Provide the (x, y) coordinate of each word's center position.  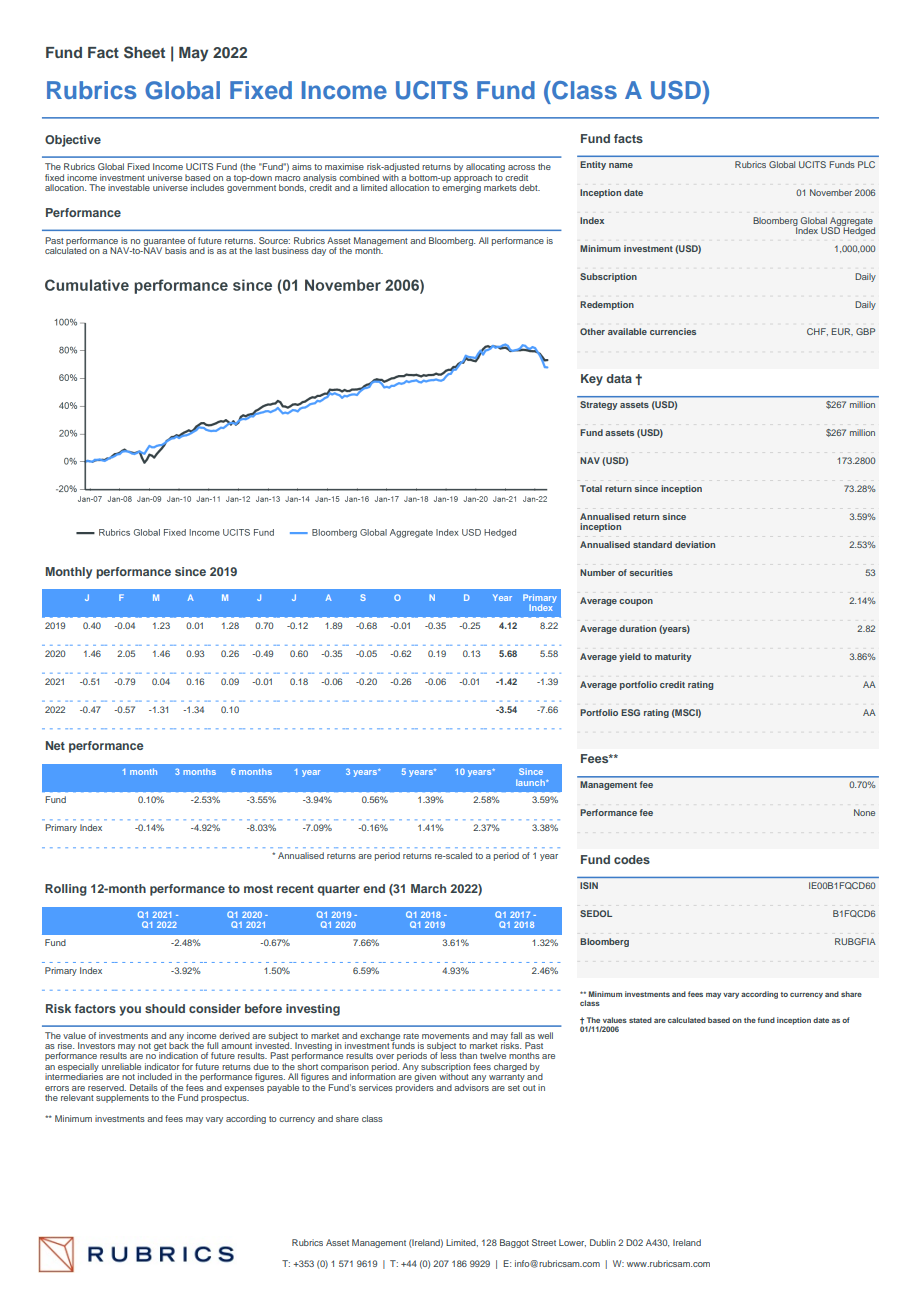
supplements (122, 1098)
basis (176, 250)
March (428, 888)
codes (632, 859)
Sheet (144, 52)
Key (592, 380)
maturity (673, 657)
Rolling (66, 890)
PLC (866, 164)
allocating (485, 169)
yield (629, 657)
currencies (673, 331)
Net (55, 745)
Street (544, 1242)
